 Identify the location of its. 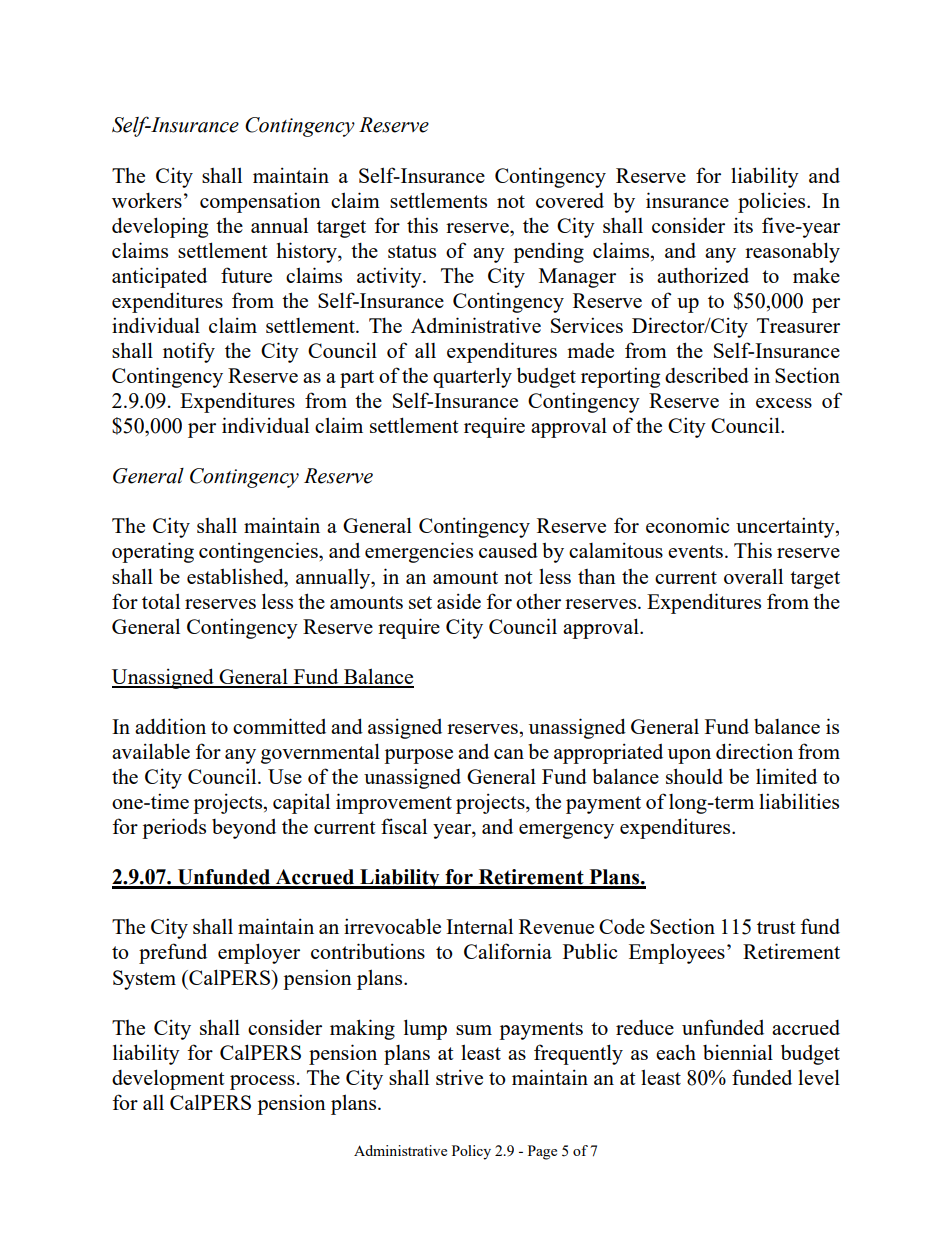
(743, 225).
